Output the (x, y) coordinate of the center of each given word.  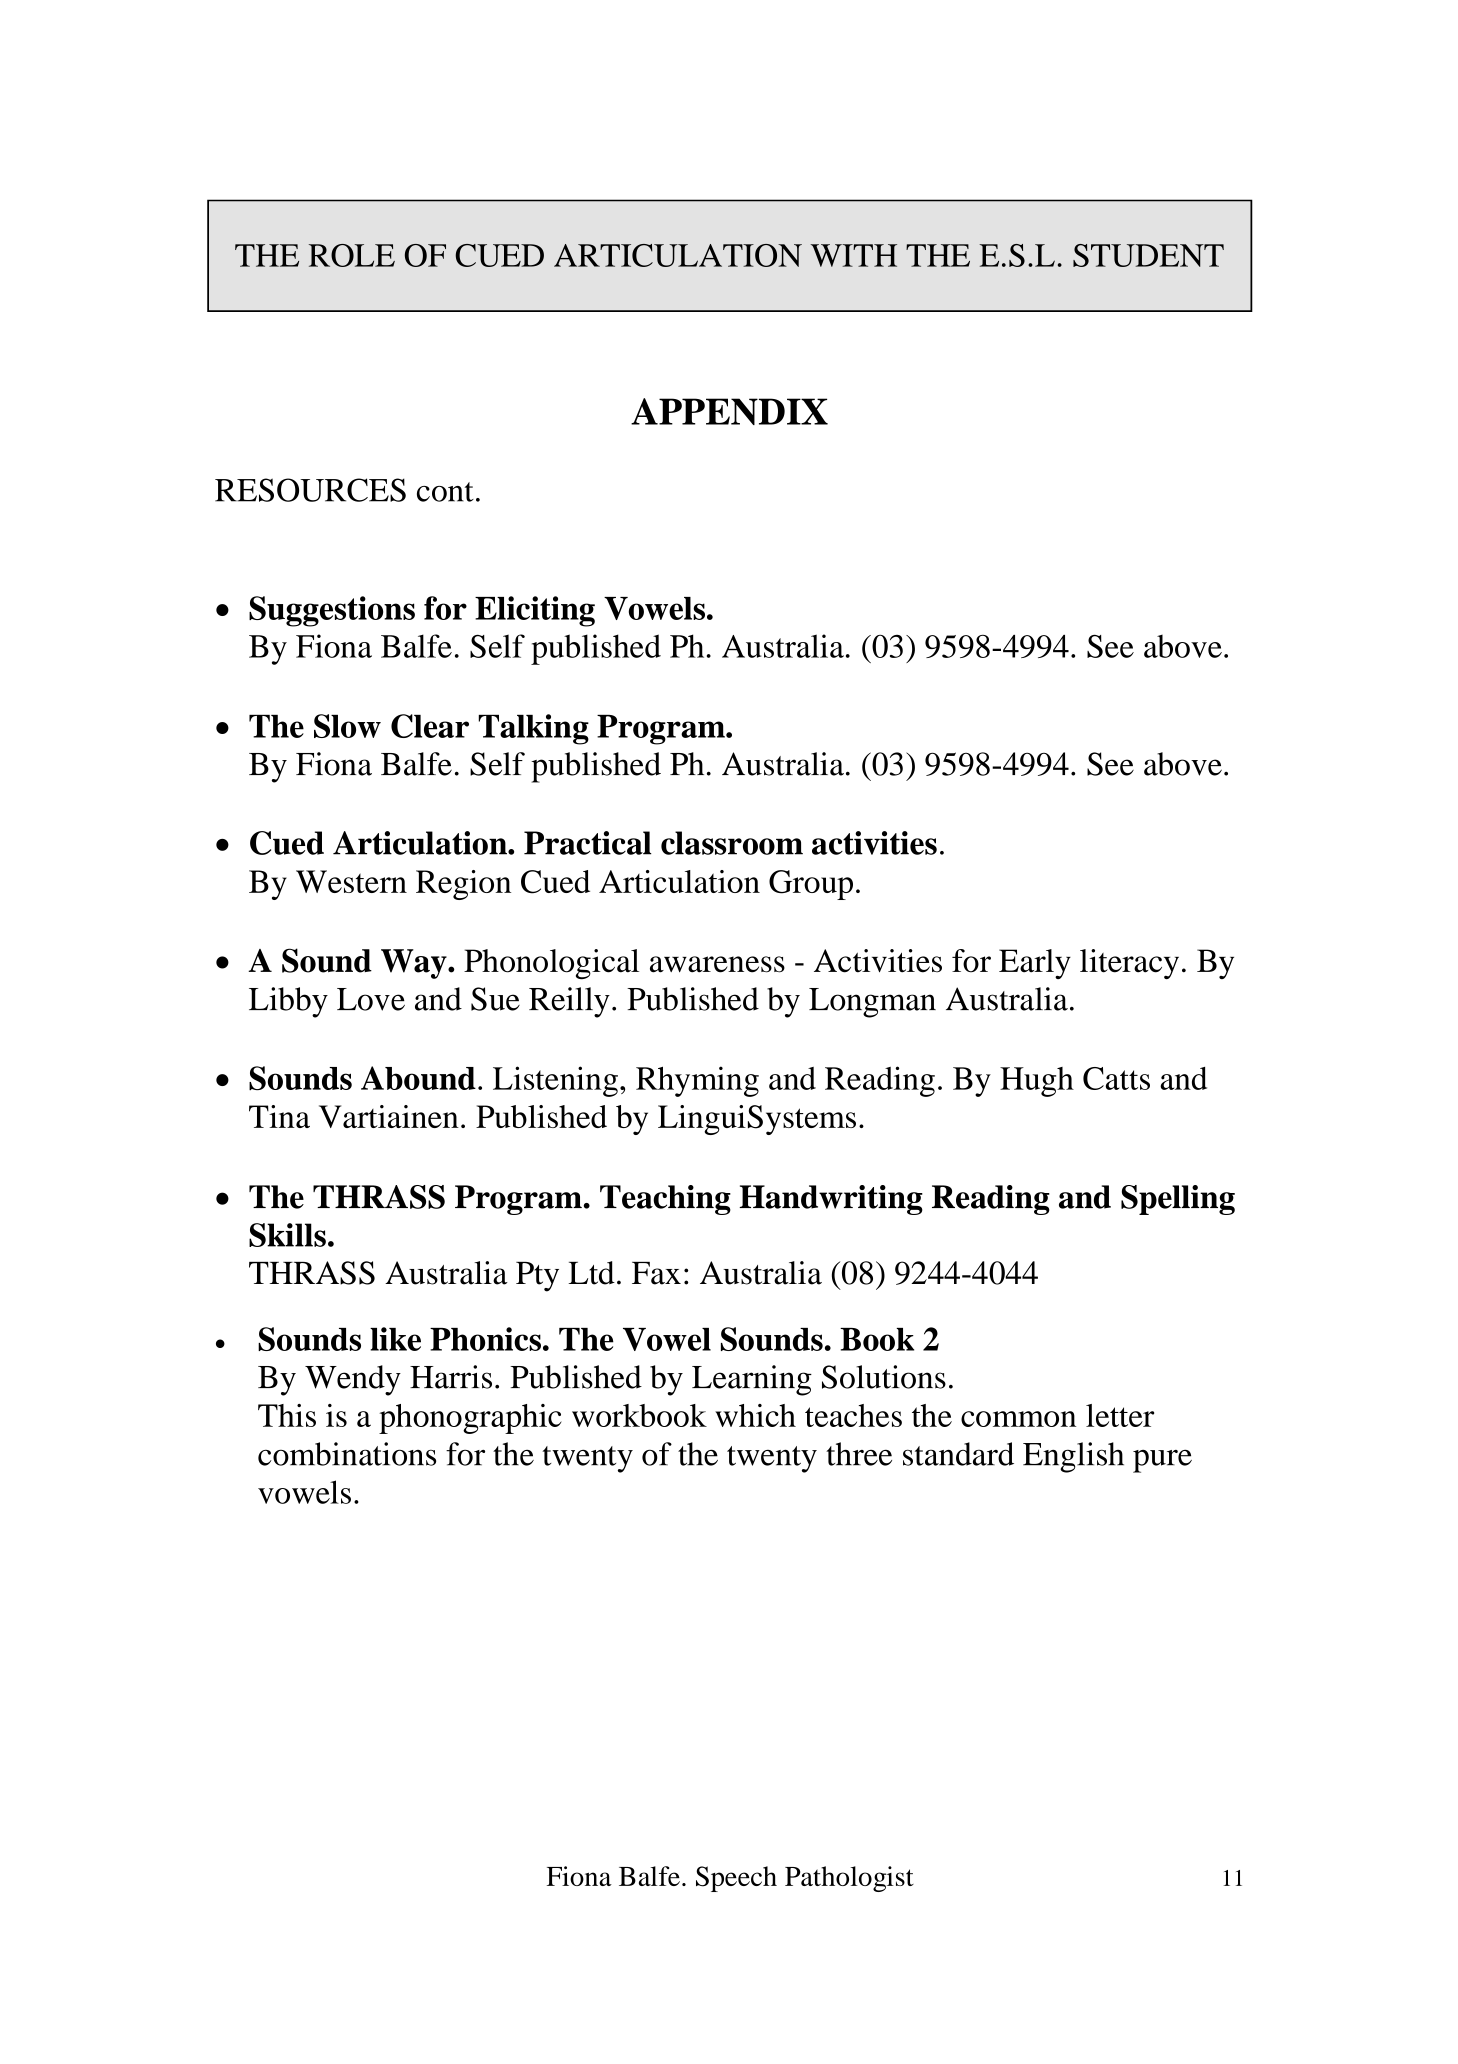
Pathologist (849, 1879)
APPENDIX (729, 411)
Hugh (1037, 1082)
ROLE (352, 255)
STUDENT (1148, 255)
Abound (418, 1078)
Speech (736, 1879)
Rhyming (697, 1081)
